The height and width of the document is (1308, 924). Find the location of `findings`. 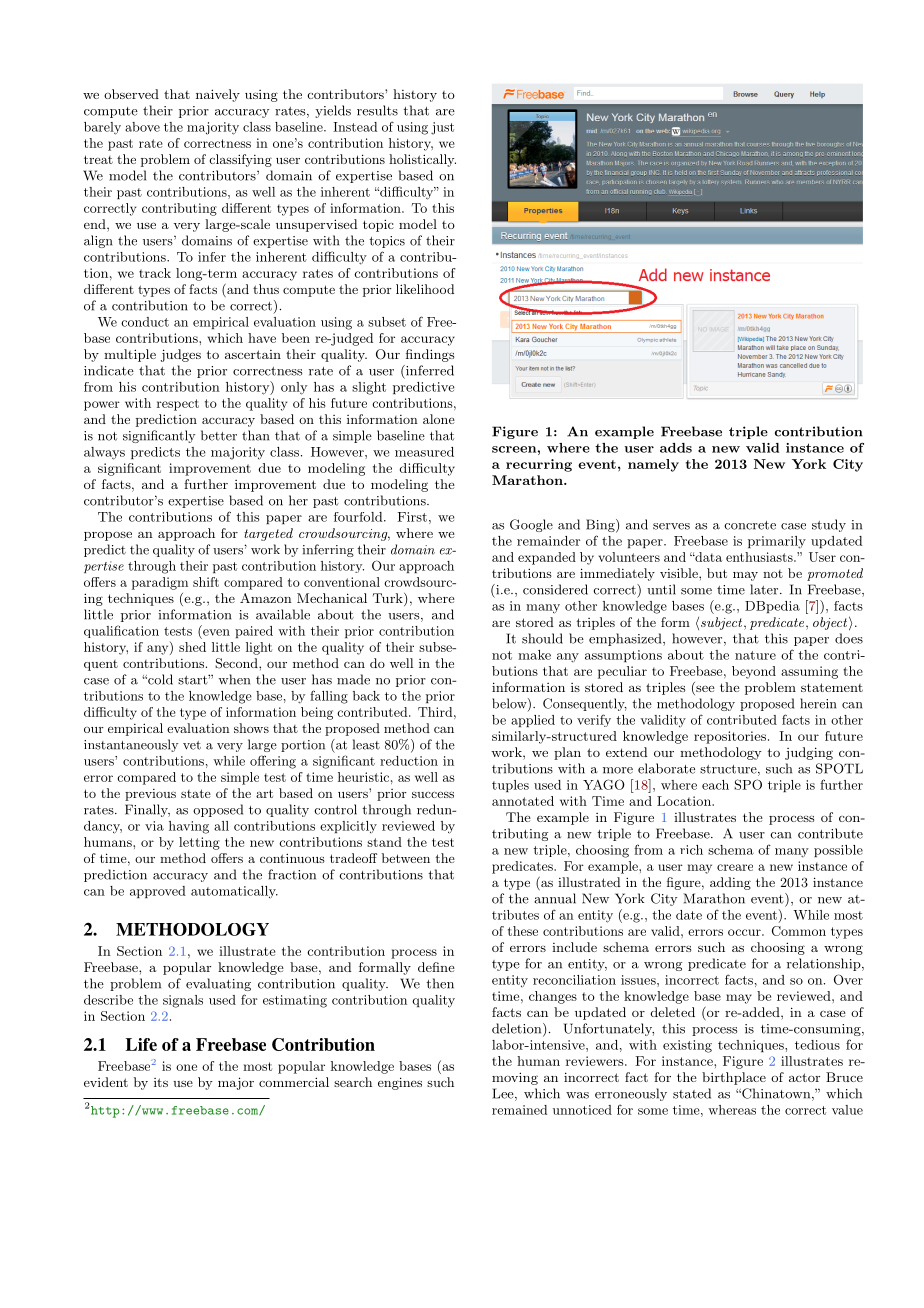

findings is located at coordinates (430, 355).
